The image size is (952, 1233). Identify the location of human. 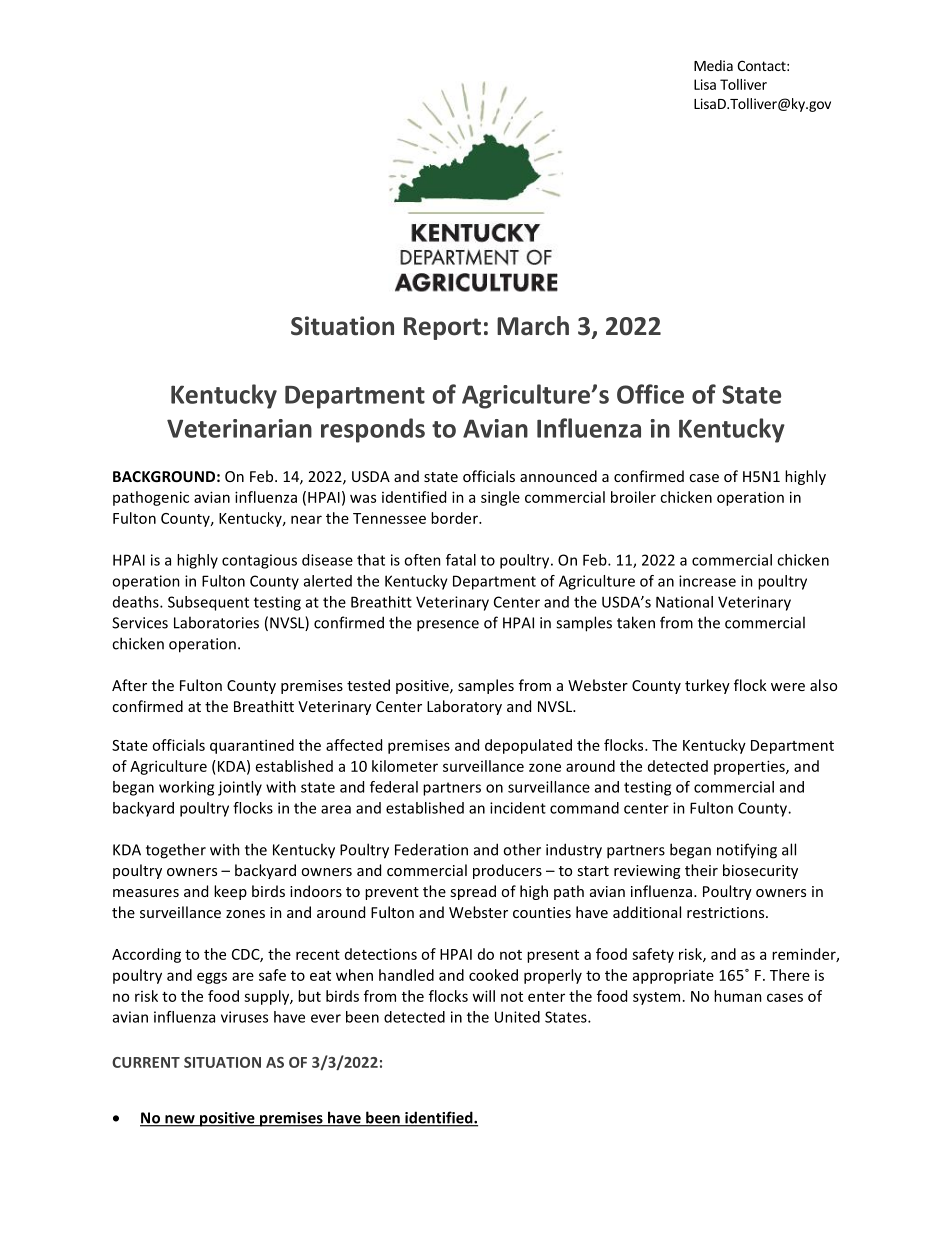
(738, 996).
